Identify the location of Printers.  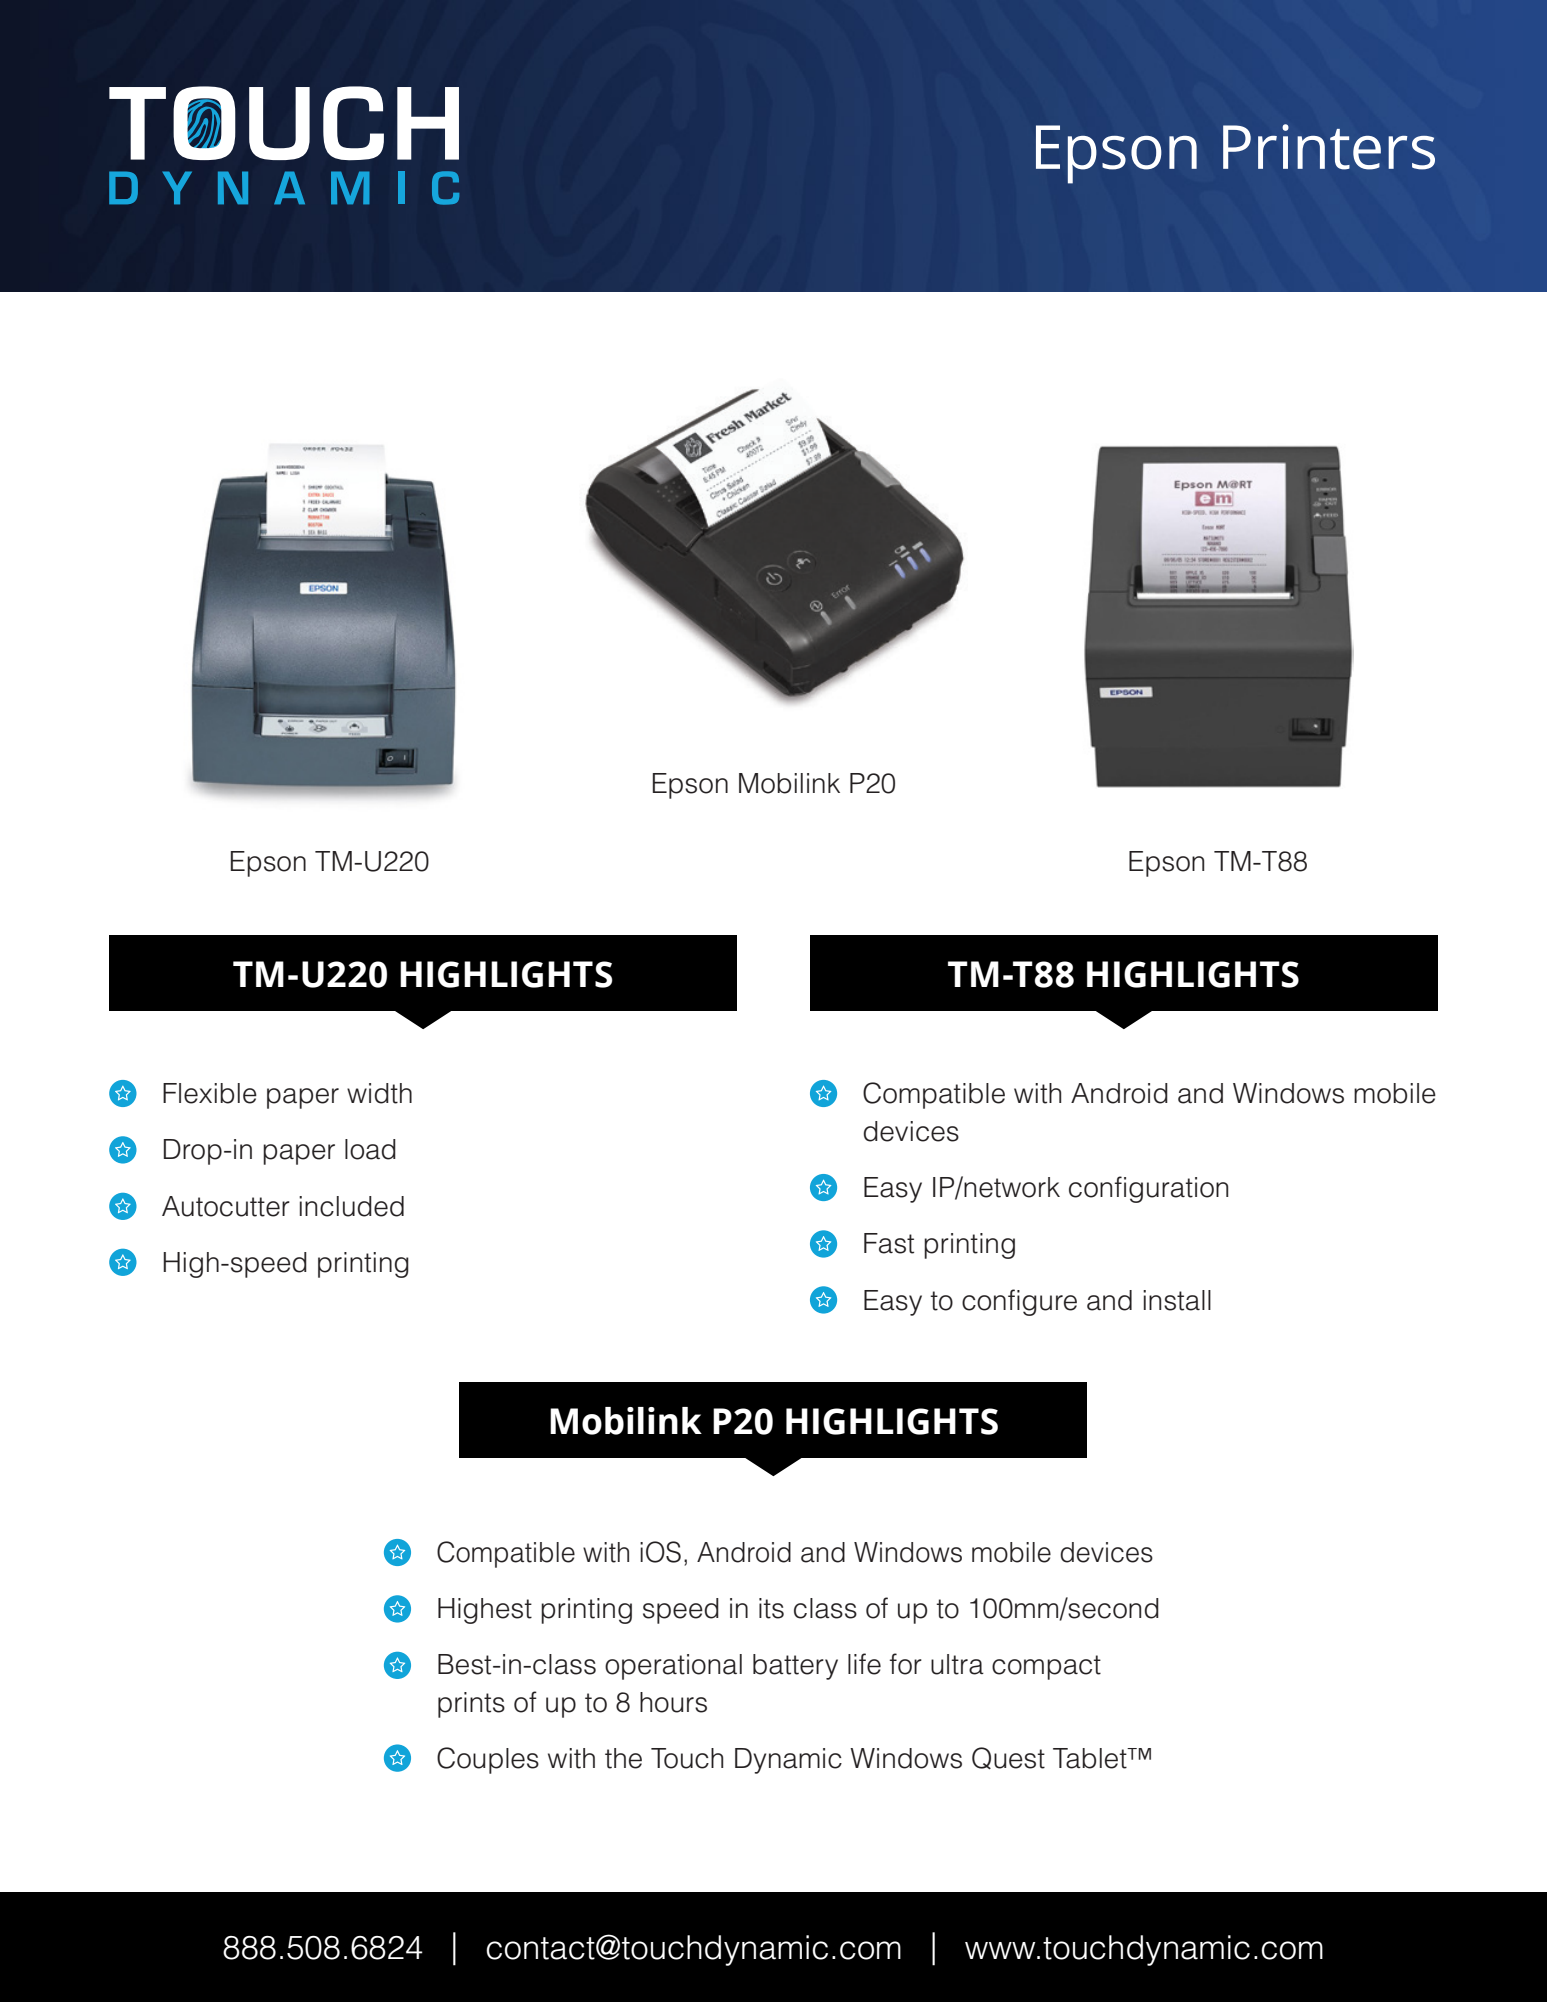
(1329, 147).
